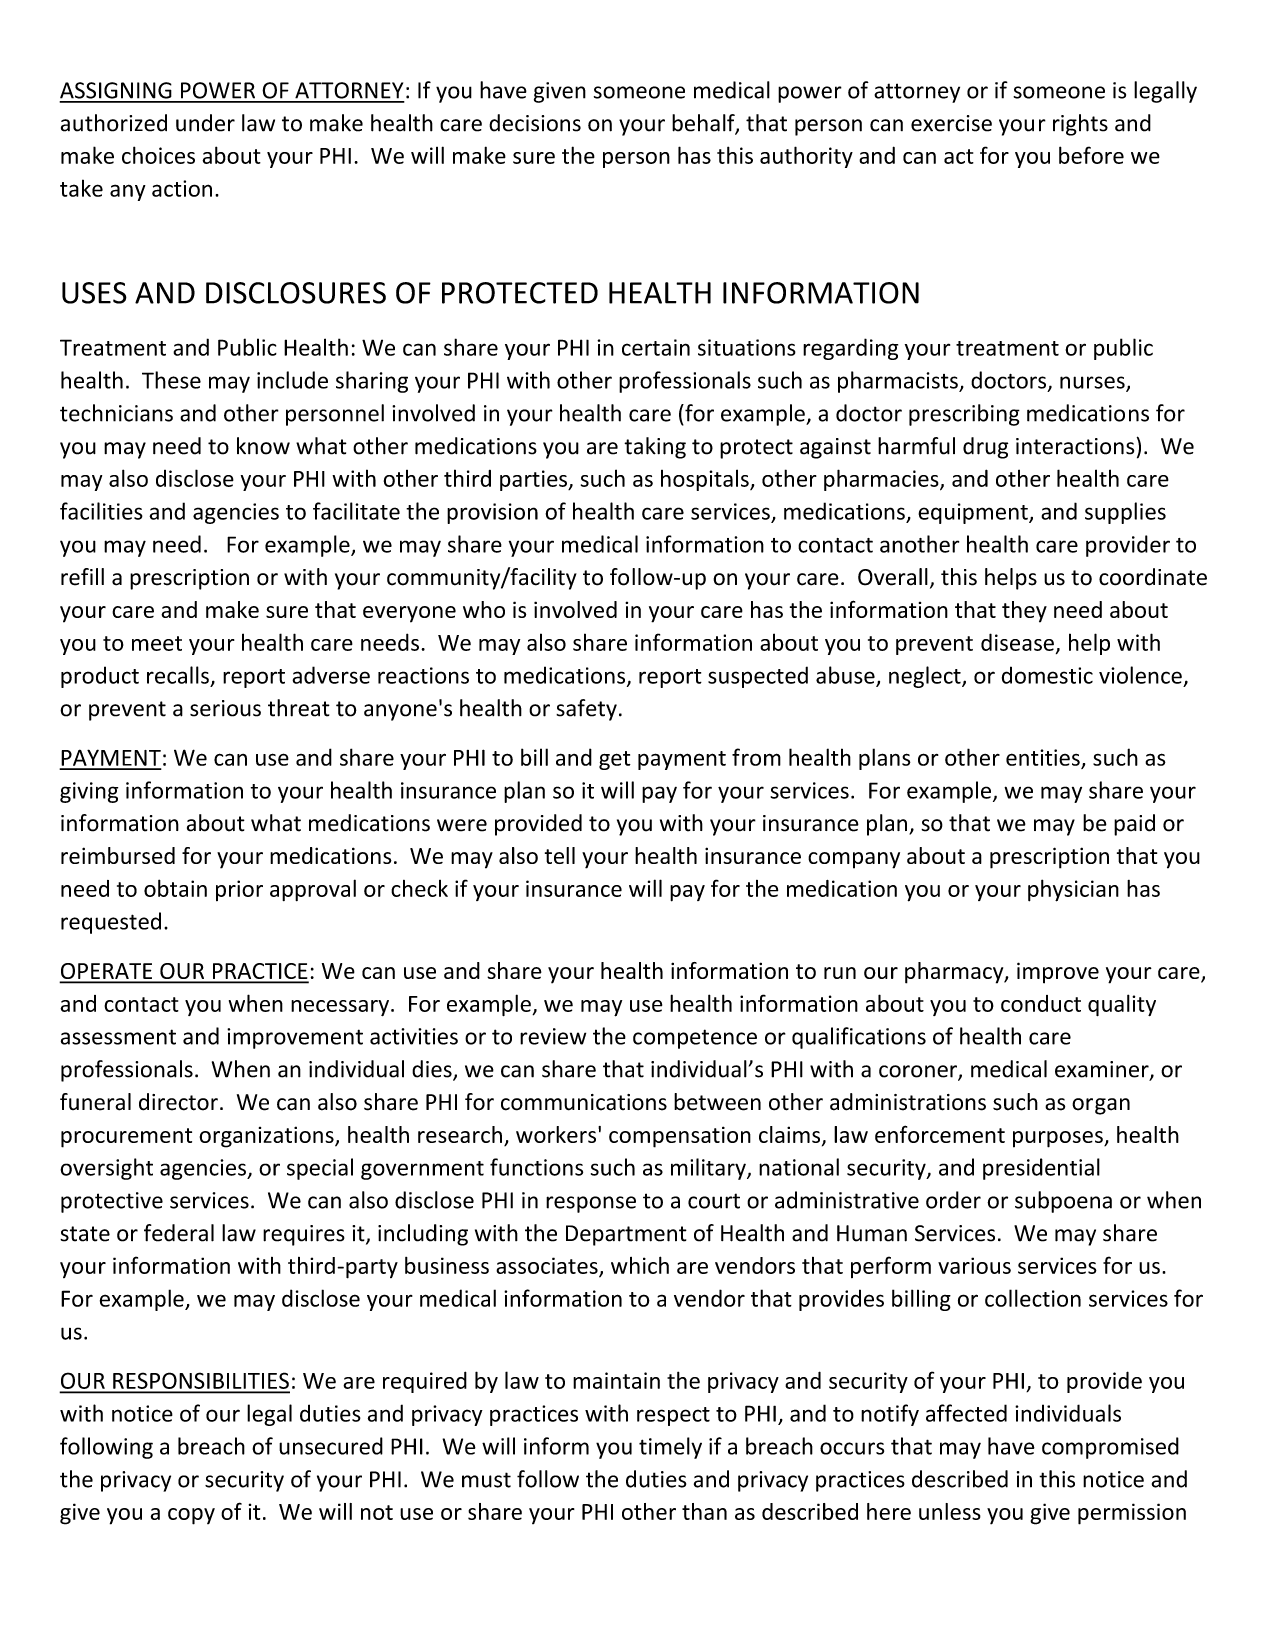 The width and height of the image is (1269, 1642). I want to click on choices, so click(158, 155).
